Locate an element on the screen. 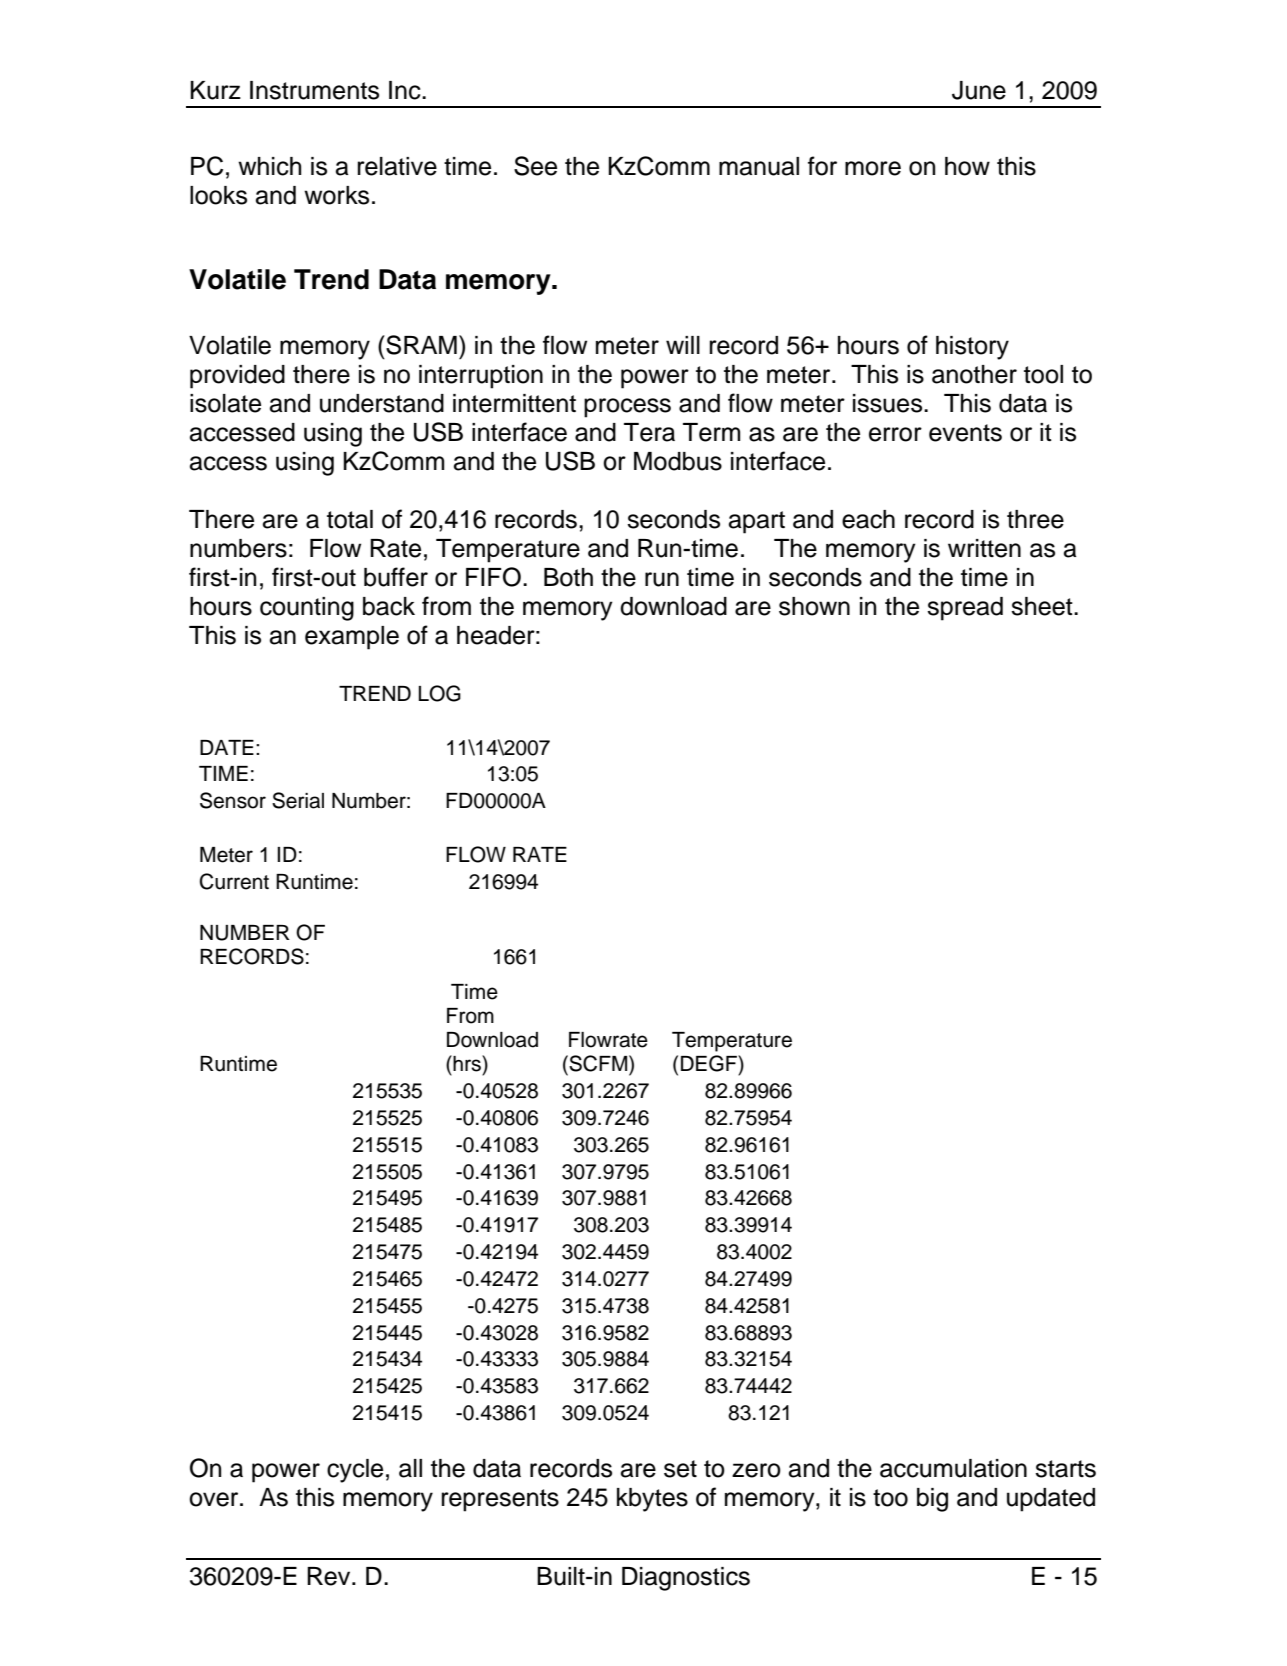 The width and height of the screenshot is (1287, 1666). kbytes is located at coordinates (652, 1500).
